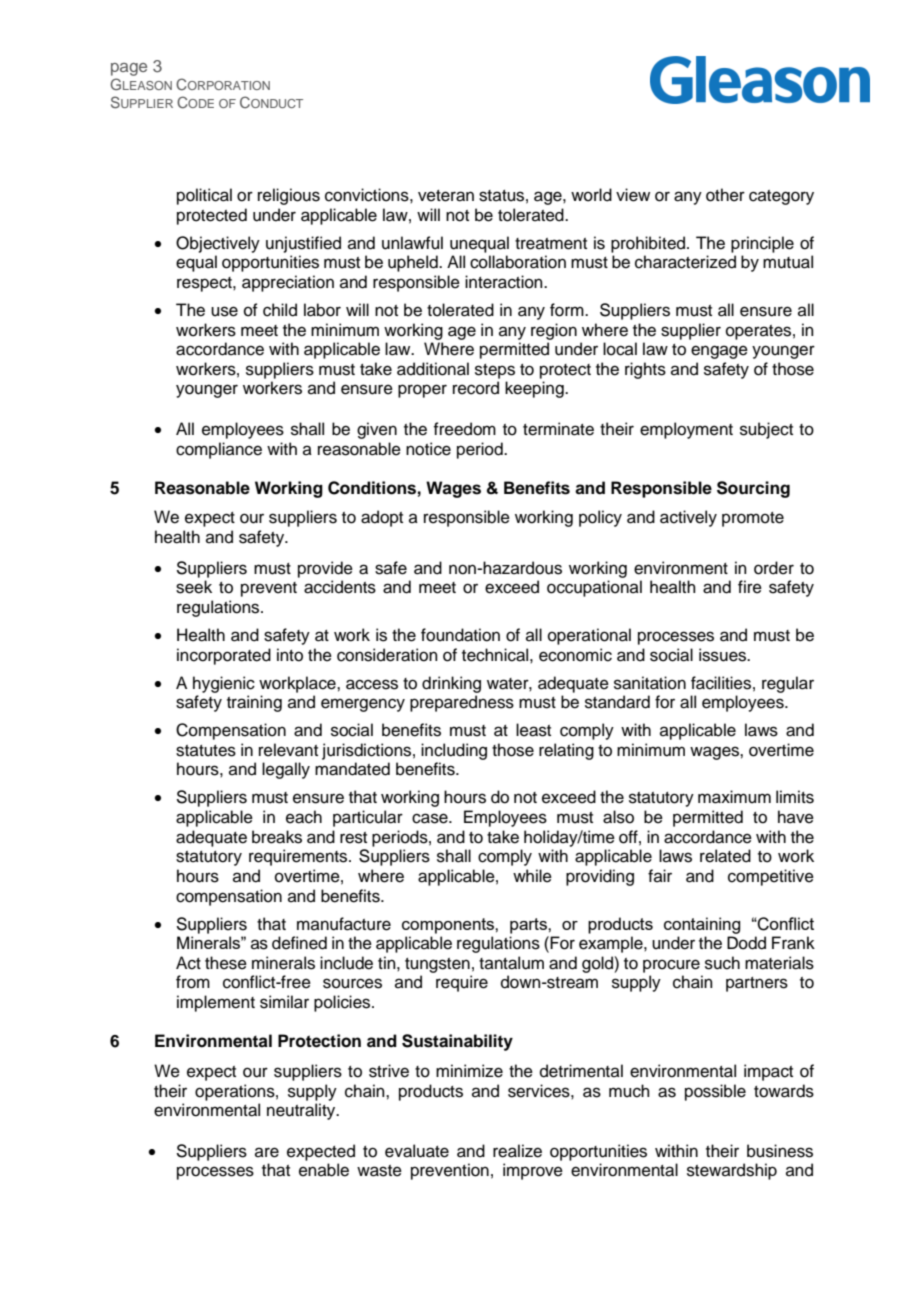 This screenshot has height=1308, width=924. Describe the element at coordinates (129, 69) in the screenshot. I see `page` at that location.
